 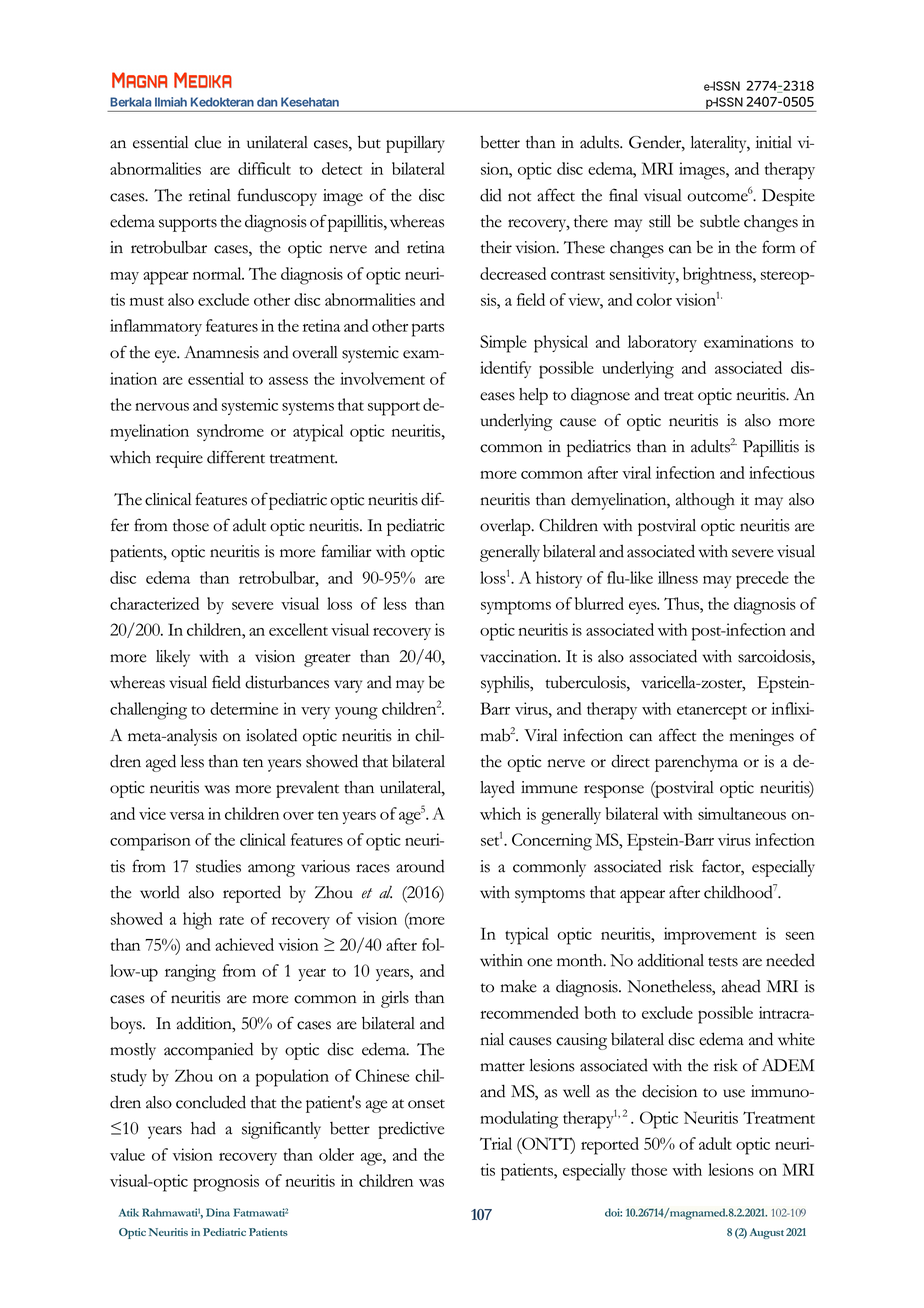 I want to click on Dina, so click(x=218, y=1212).
